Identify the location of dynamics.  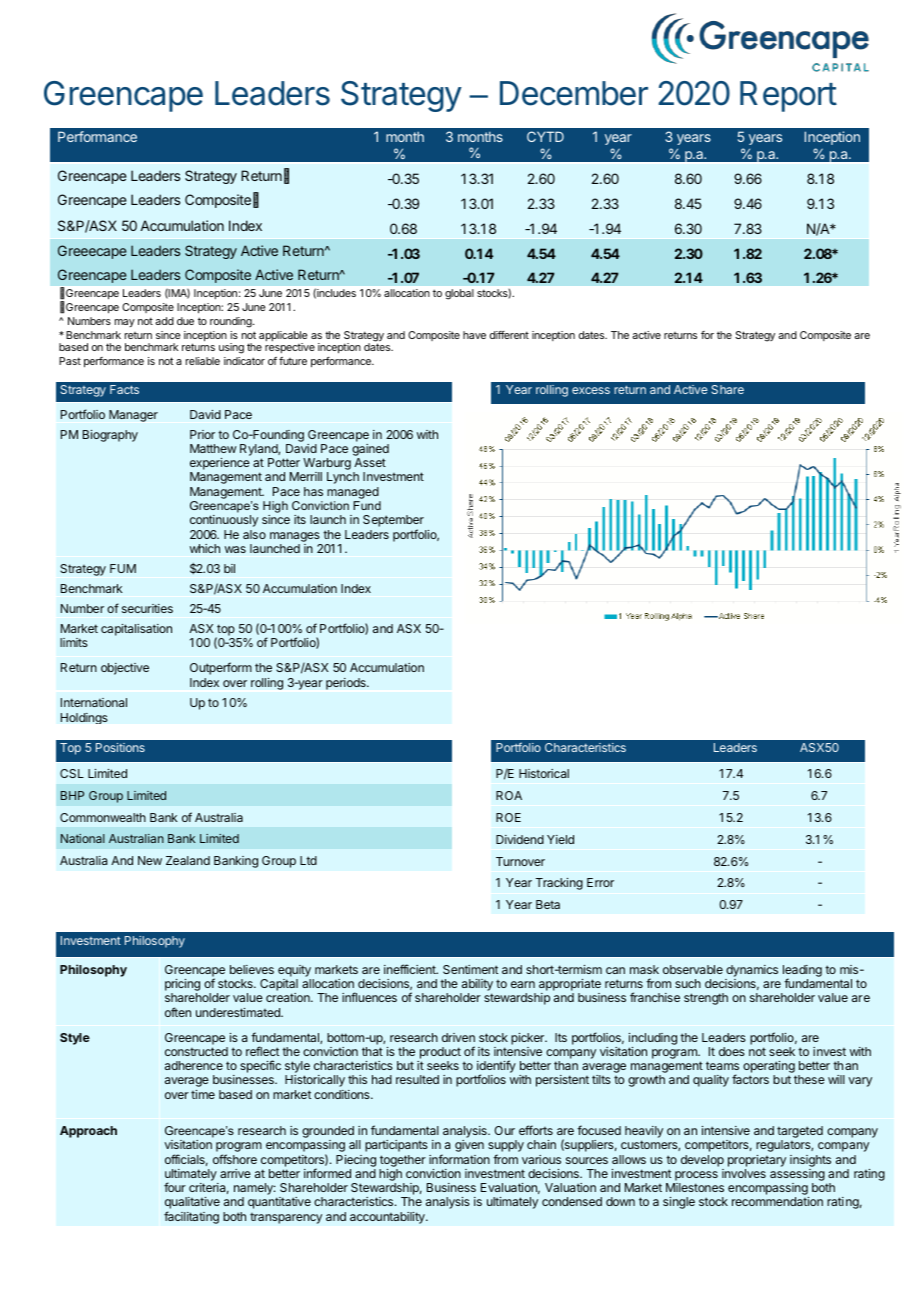
(752, 971).
